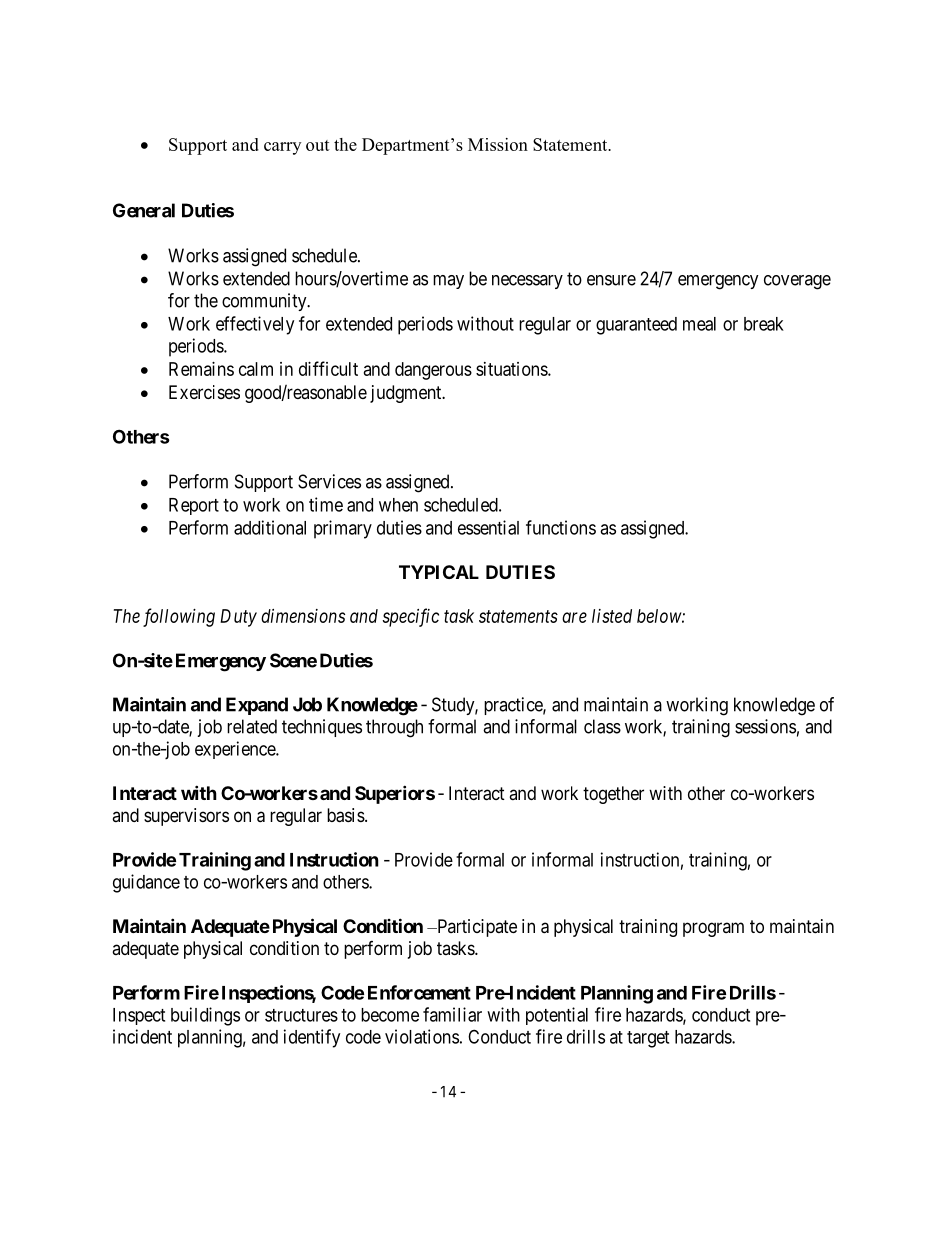 Image resolution: width=952 pixels, height=1233 pixels. What do you see at coordinates (205, 1016) in the image?
I see `buildings` at bounding box center [205, 1016].
